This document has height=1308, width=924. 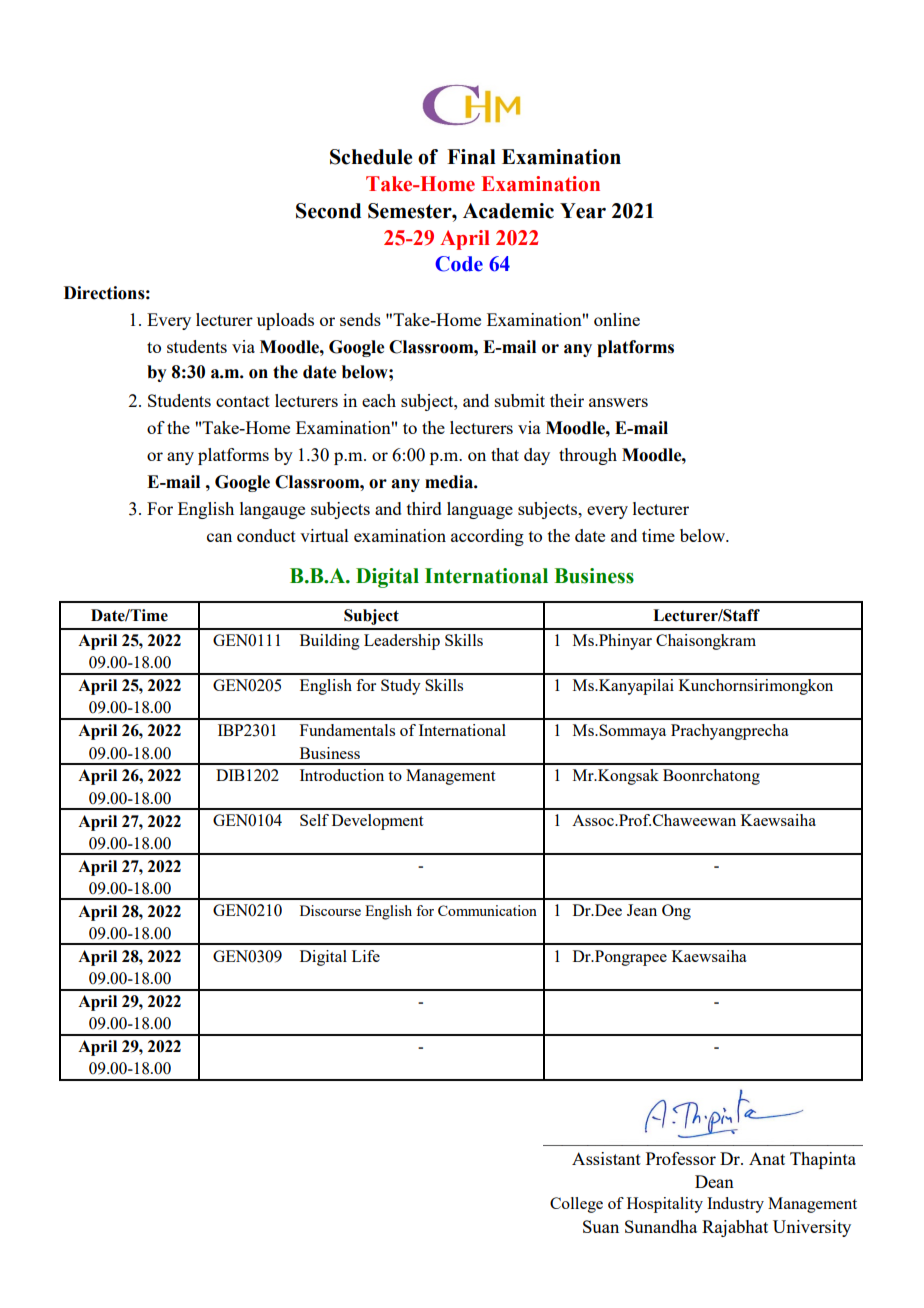 What do you see at coordinates (272, 510) in the document?
I see `langauge` at bounding box center [272, 510].
